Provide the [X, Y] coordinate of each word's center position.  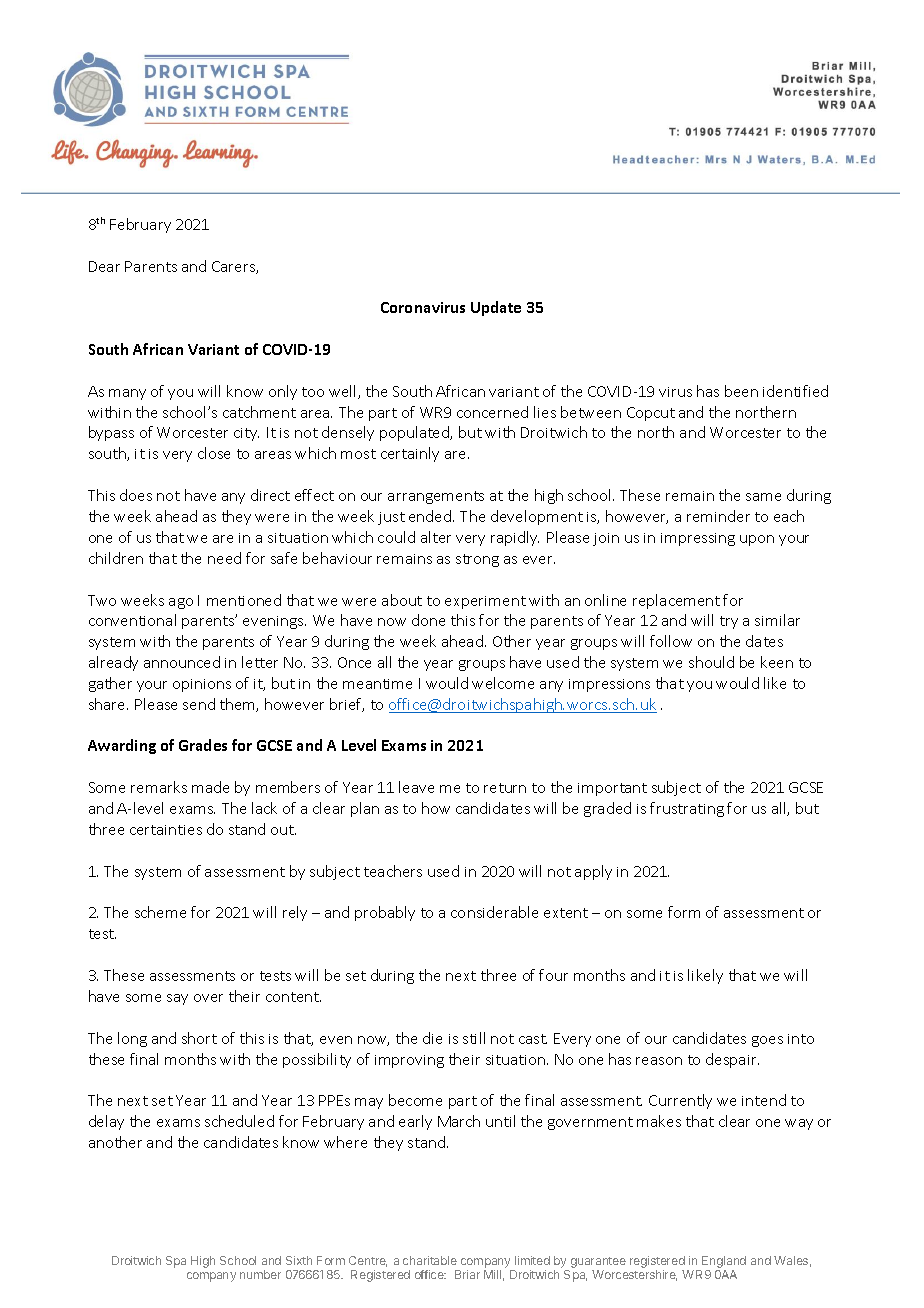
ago [181, 603]
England [724, 1262]
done [428, 620]
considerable [494, 912]
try [729, 622]
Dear [104, 266]
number [260, 1274]
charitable [430, 1260]
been [741, 391]
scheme [160, 912]
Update [496, 308]
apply [593, 872]
